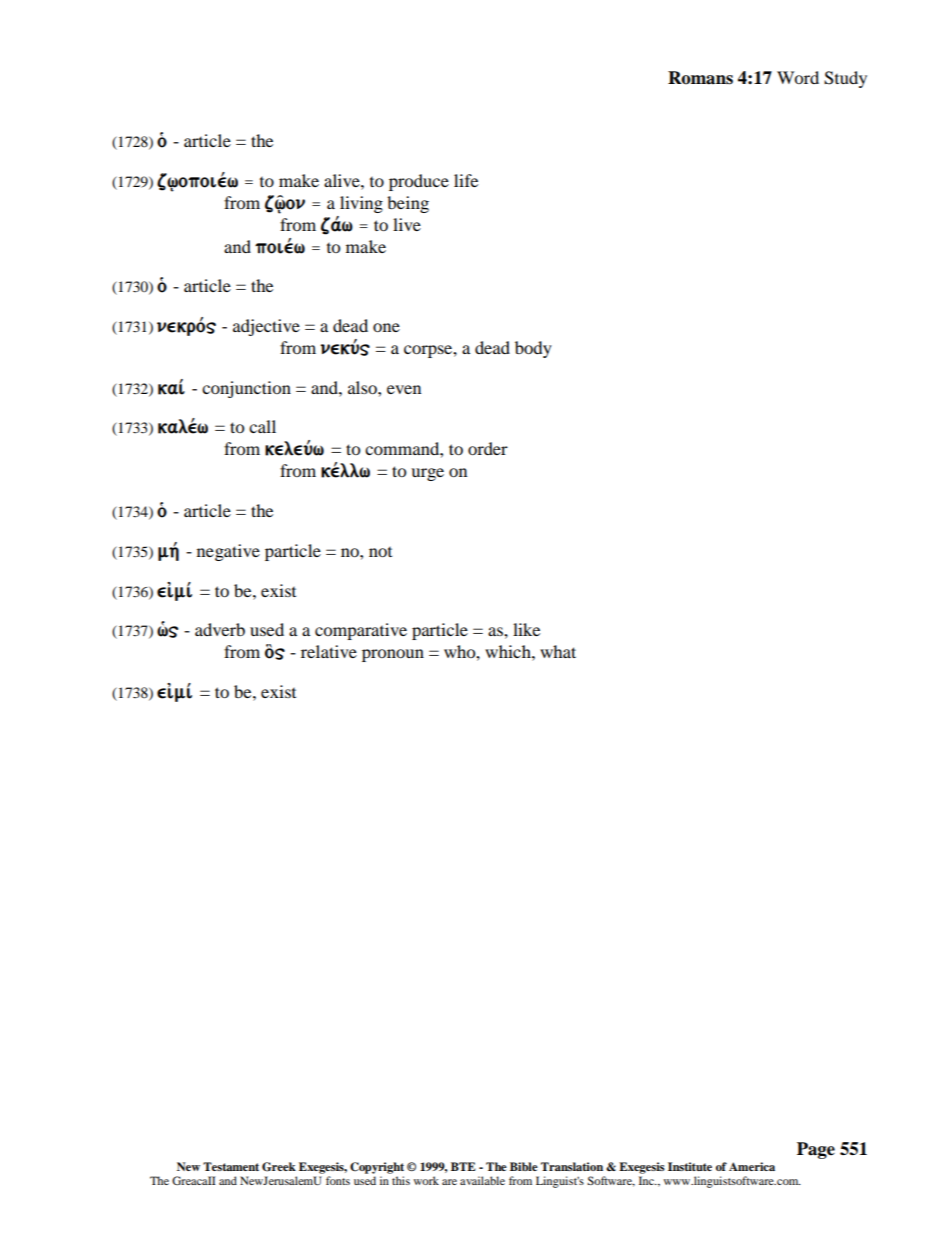  What do you see at coordinates (798, 77) in the image?
I see `Word` at bounding box center [798, 77].
